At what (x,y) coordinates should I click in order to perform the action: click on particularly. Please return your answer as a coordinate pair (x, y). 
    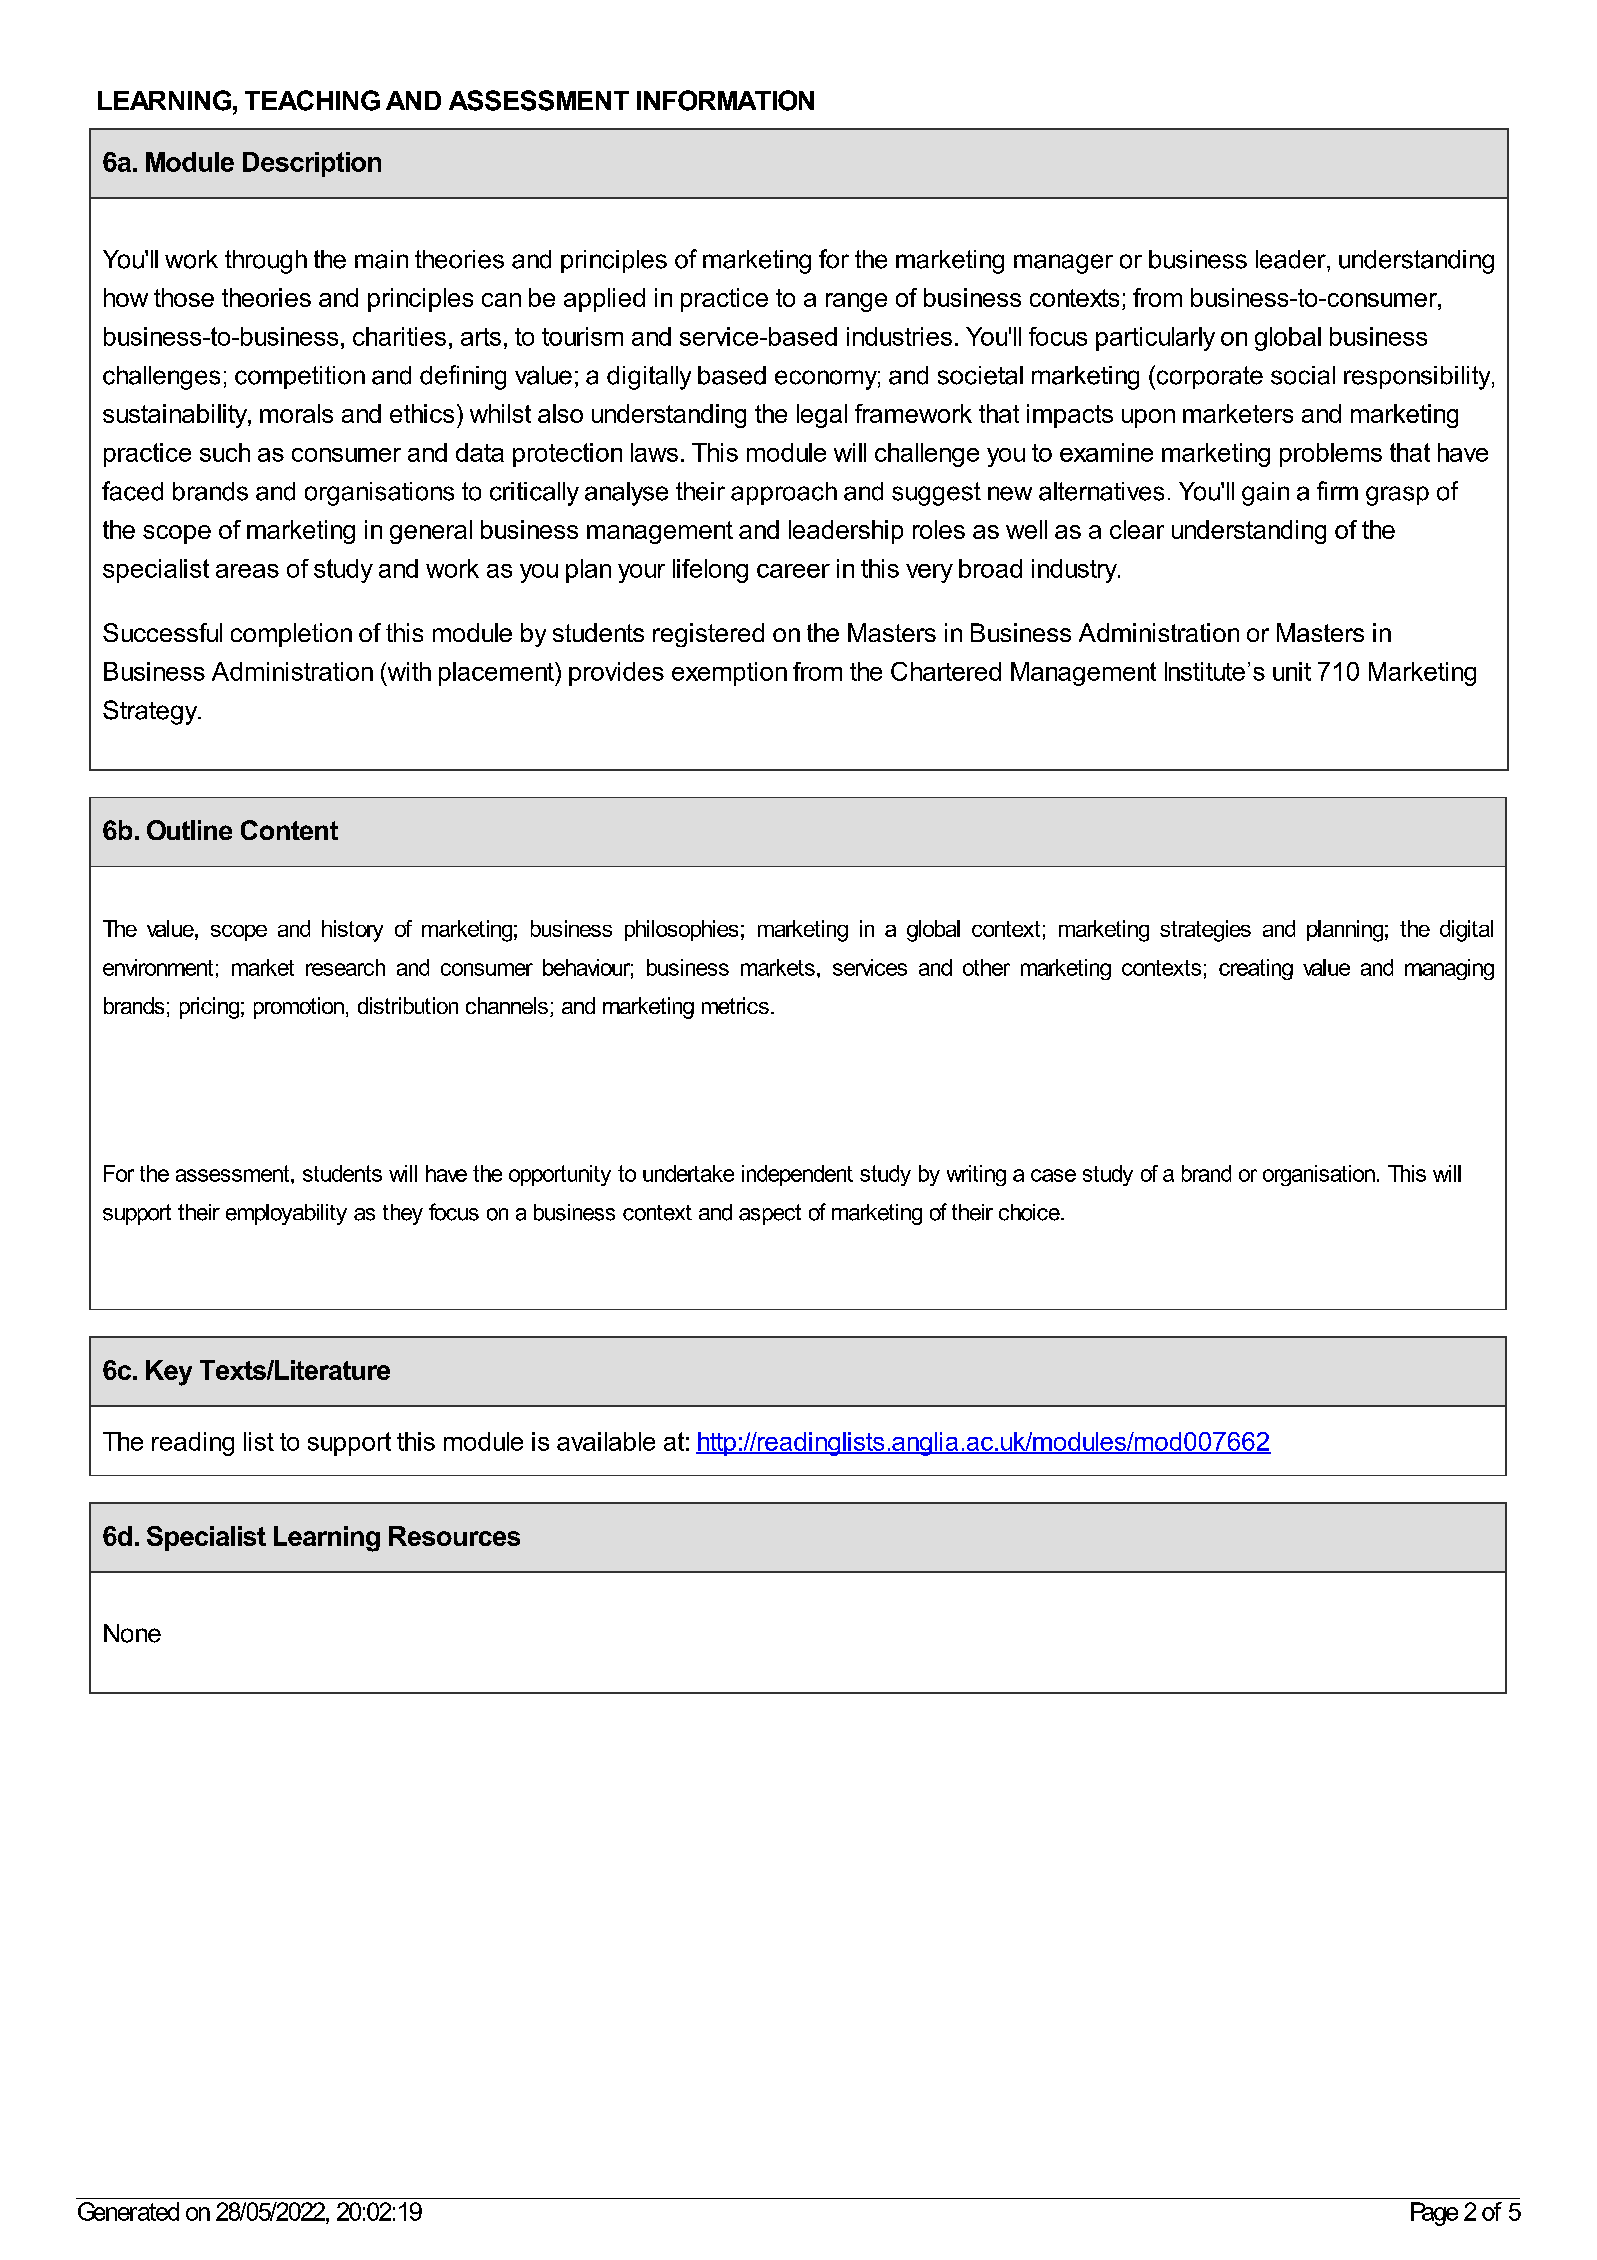
    Looking at the image, I should click on (1155, 339).
